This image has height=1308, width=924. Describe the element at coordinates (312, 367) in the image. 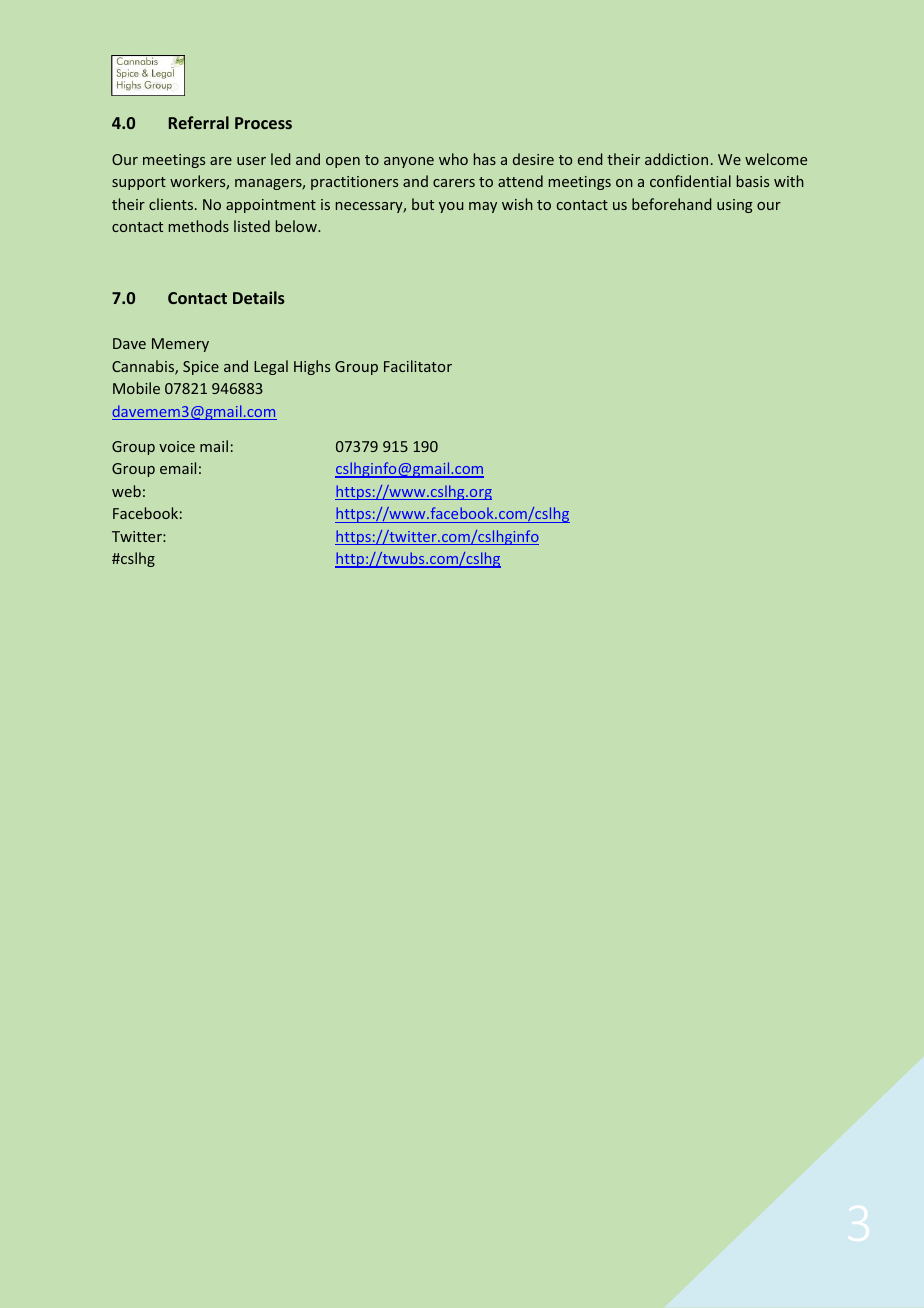

I see `Highs` at that location.
